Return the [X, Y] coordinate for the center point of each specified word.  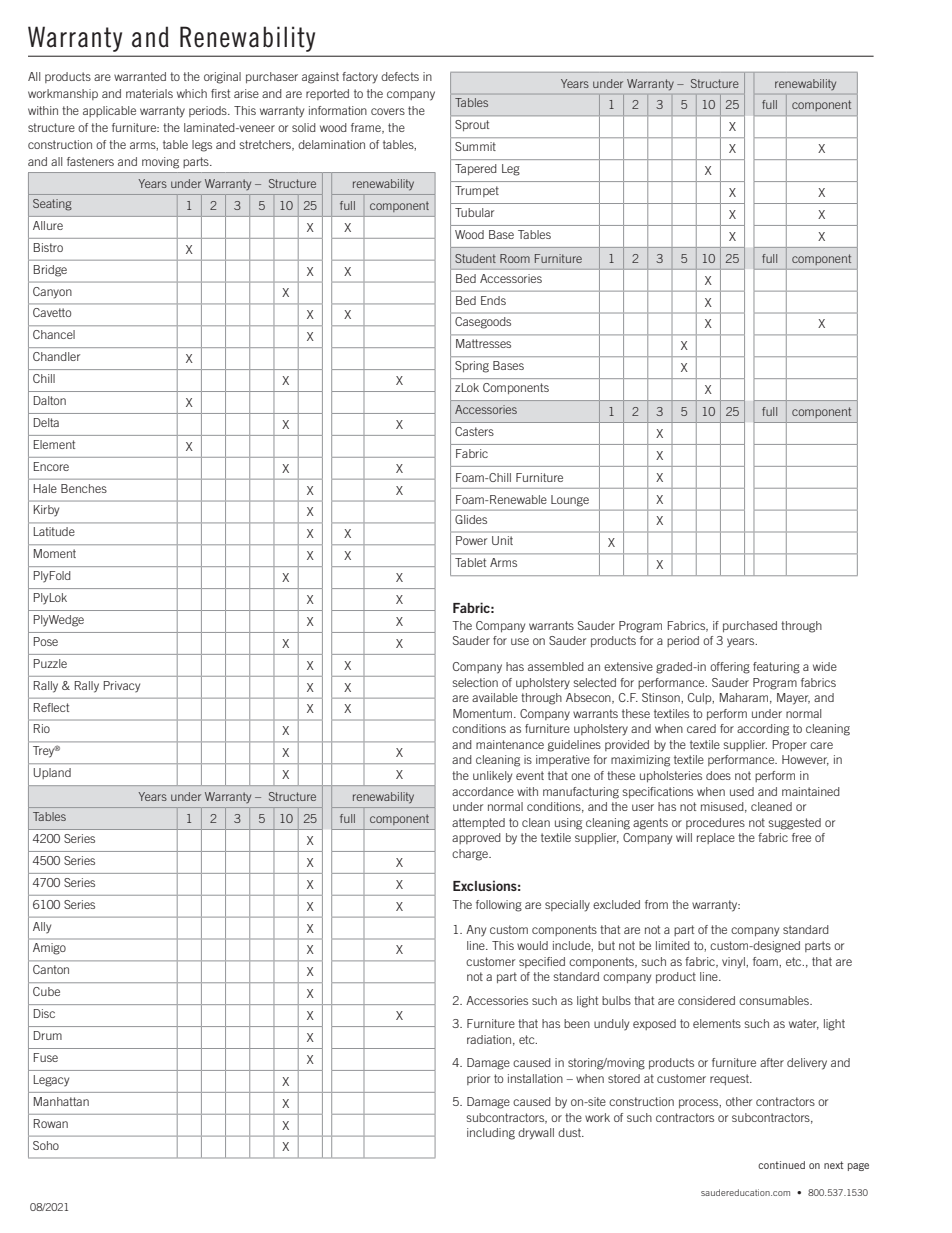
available [495, 697]
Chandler [56, 356]
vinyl [734, 963]
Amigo [49, 949]
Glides [471, 519]
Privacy [122, 687]
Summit [475, 146]
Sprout [472, 125]
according [763, 730]
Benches [84, 488]
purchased [750, 626]
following [499, 906]
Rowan [51, 1123]
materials [149, 93]
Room [515, 258]
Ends [493, 300]
